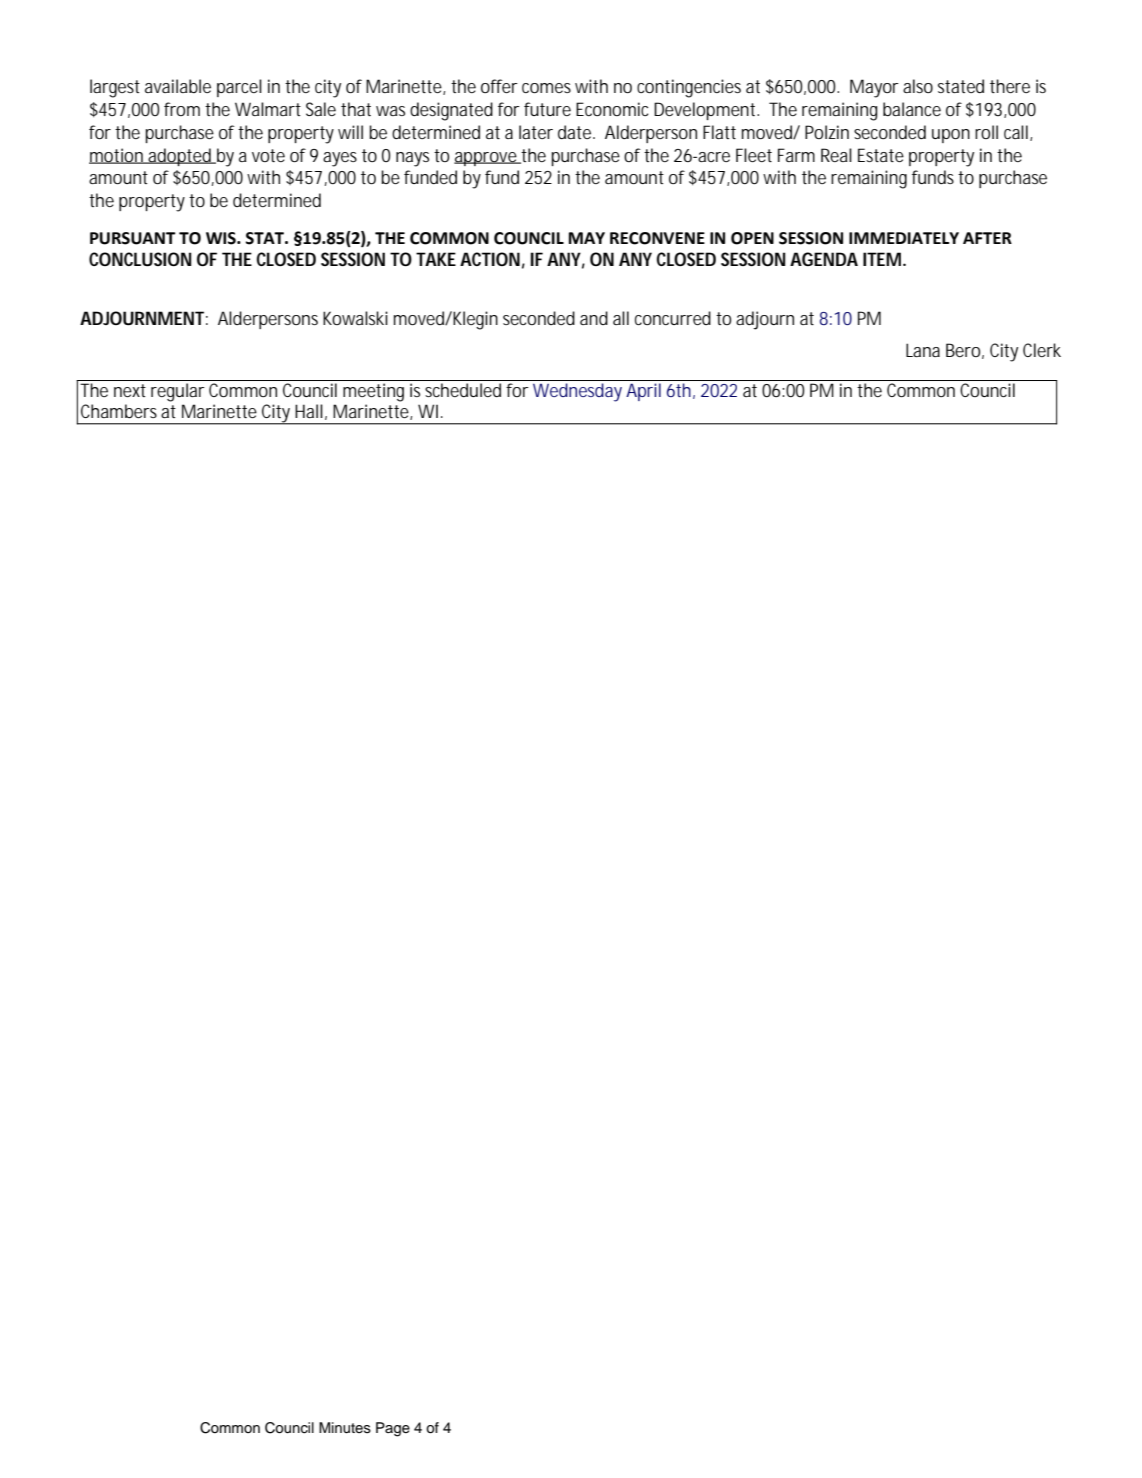 The width and height of the page is (1142, 1478). Describe the element at coordinates (923, 350) in the page. I see `Lana` at that location.
